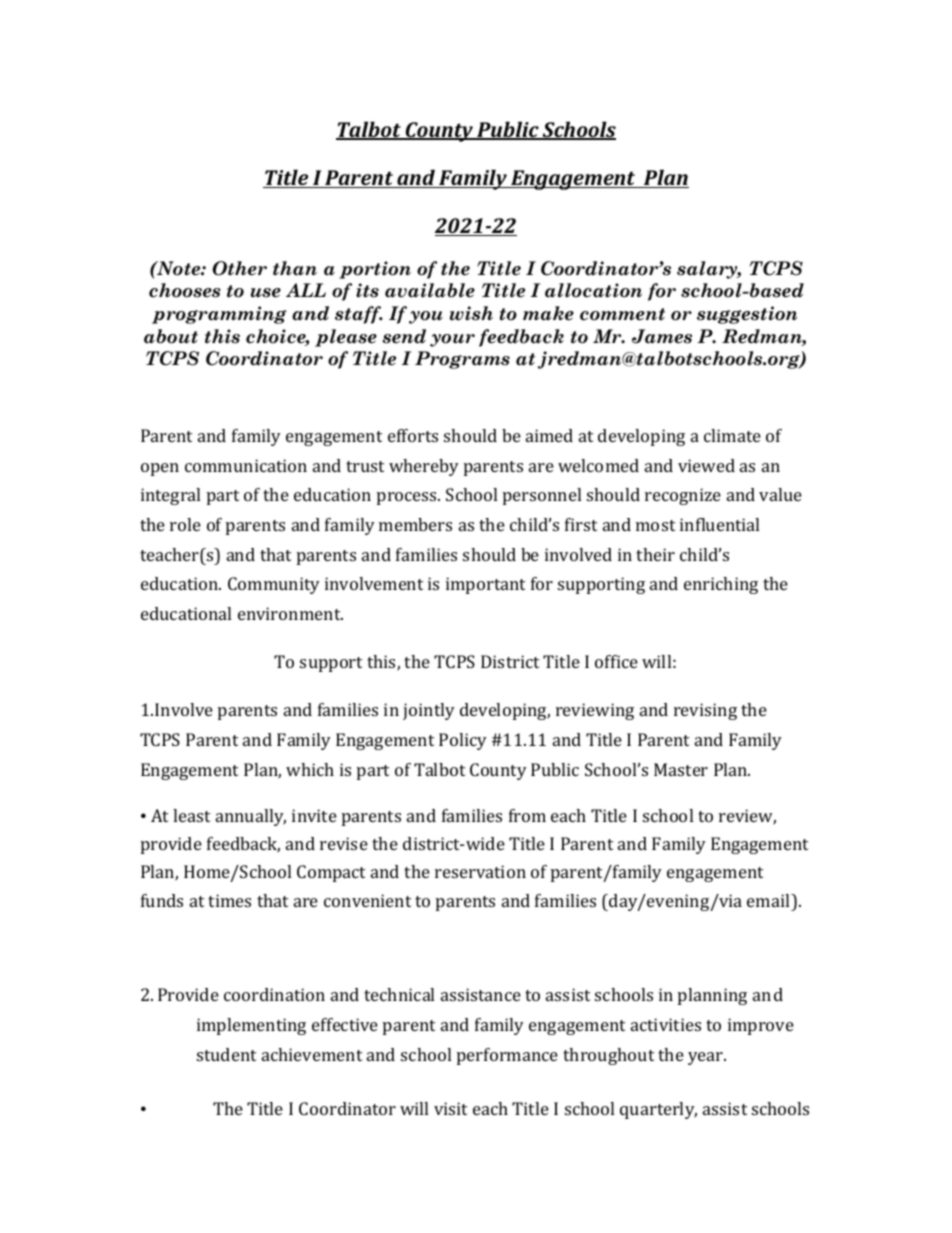 This image has width=952, height=1233. What do you see at coordinates (527, 815) in the image?
I see `from` at bounding box center [527, 815].
